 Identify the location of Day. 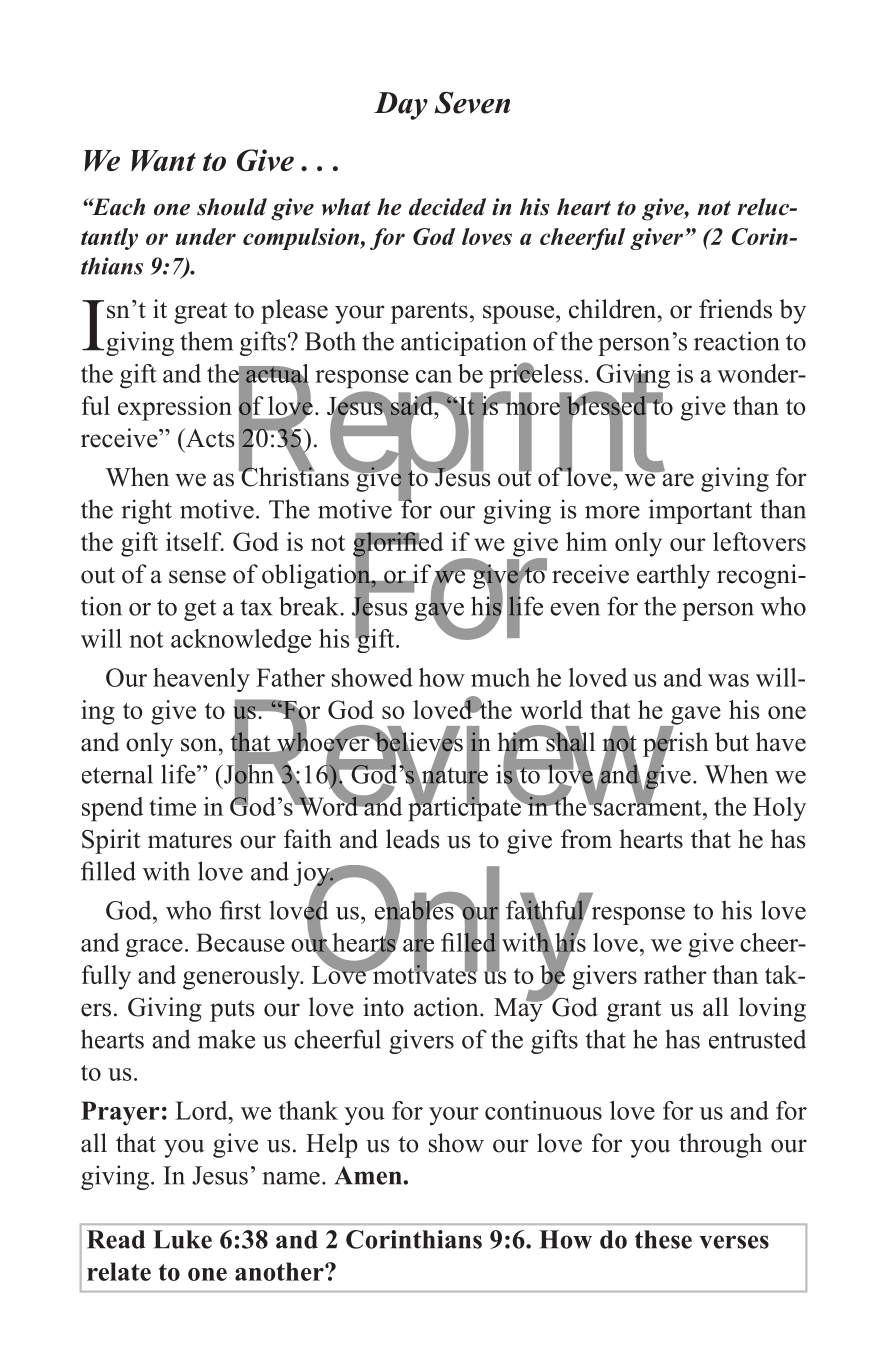
(401, 106).
